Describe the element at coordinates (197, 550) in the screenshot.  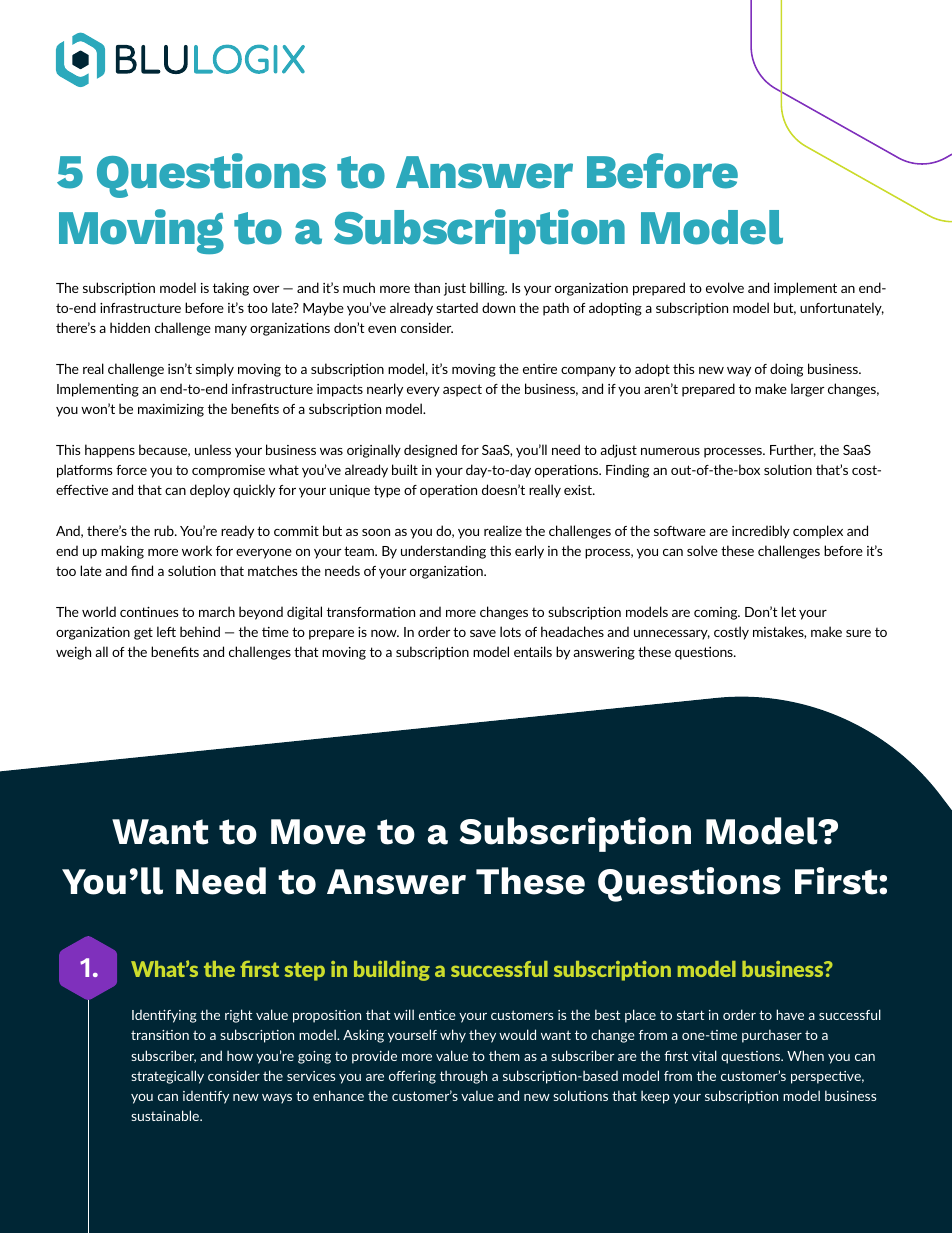
I see `work` at that location.
